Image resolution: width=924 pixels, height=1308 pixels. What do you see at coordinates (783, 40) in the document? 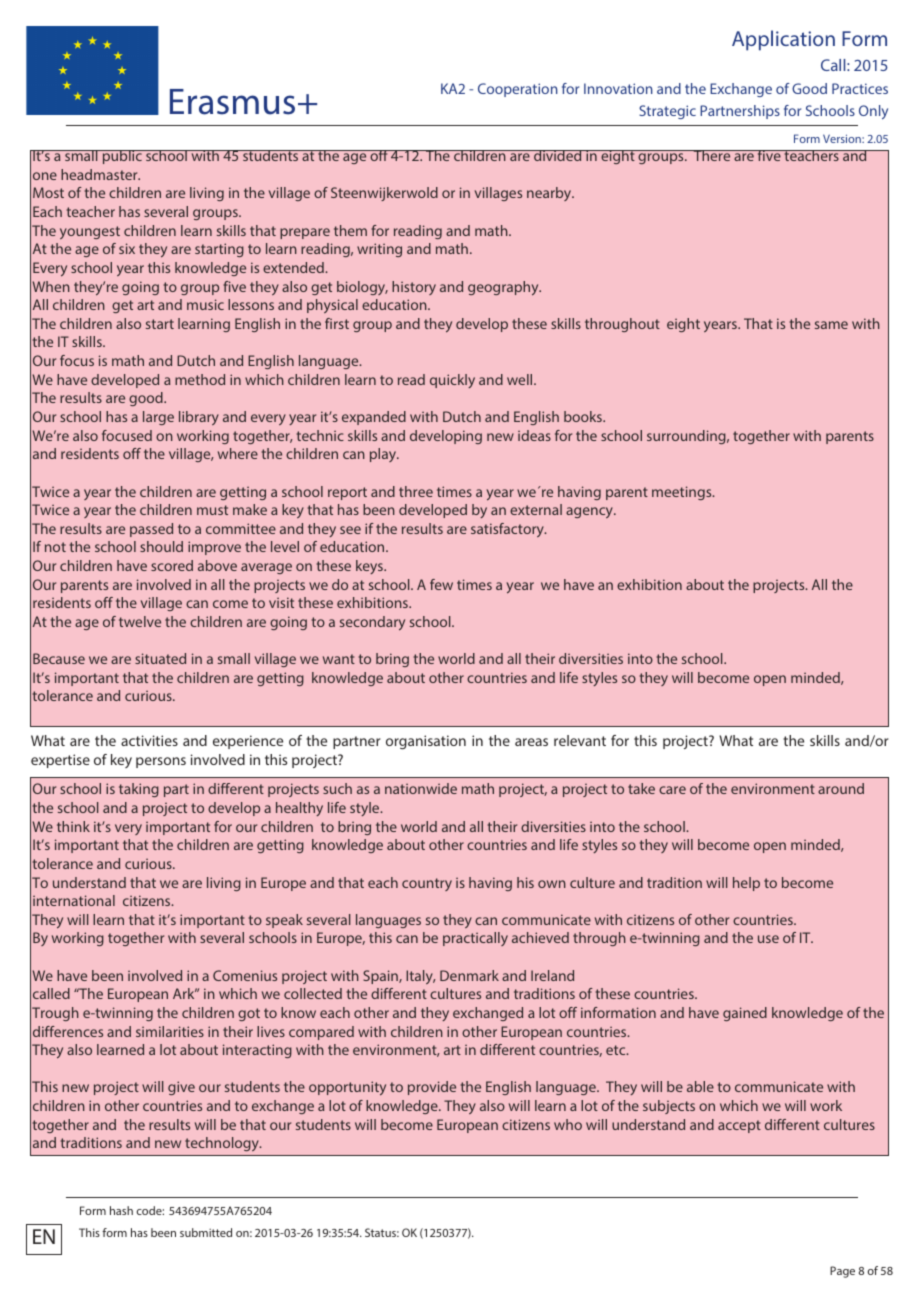
I see `Application` at bounding box center [783, 40].
